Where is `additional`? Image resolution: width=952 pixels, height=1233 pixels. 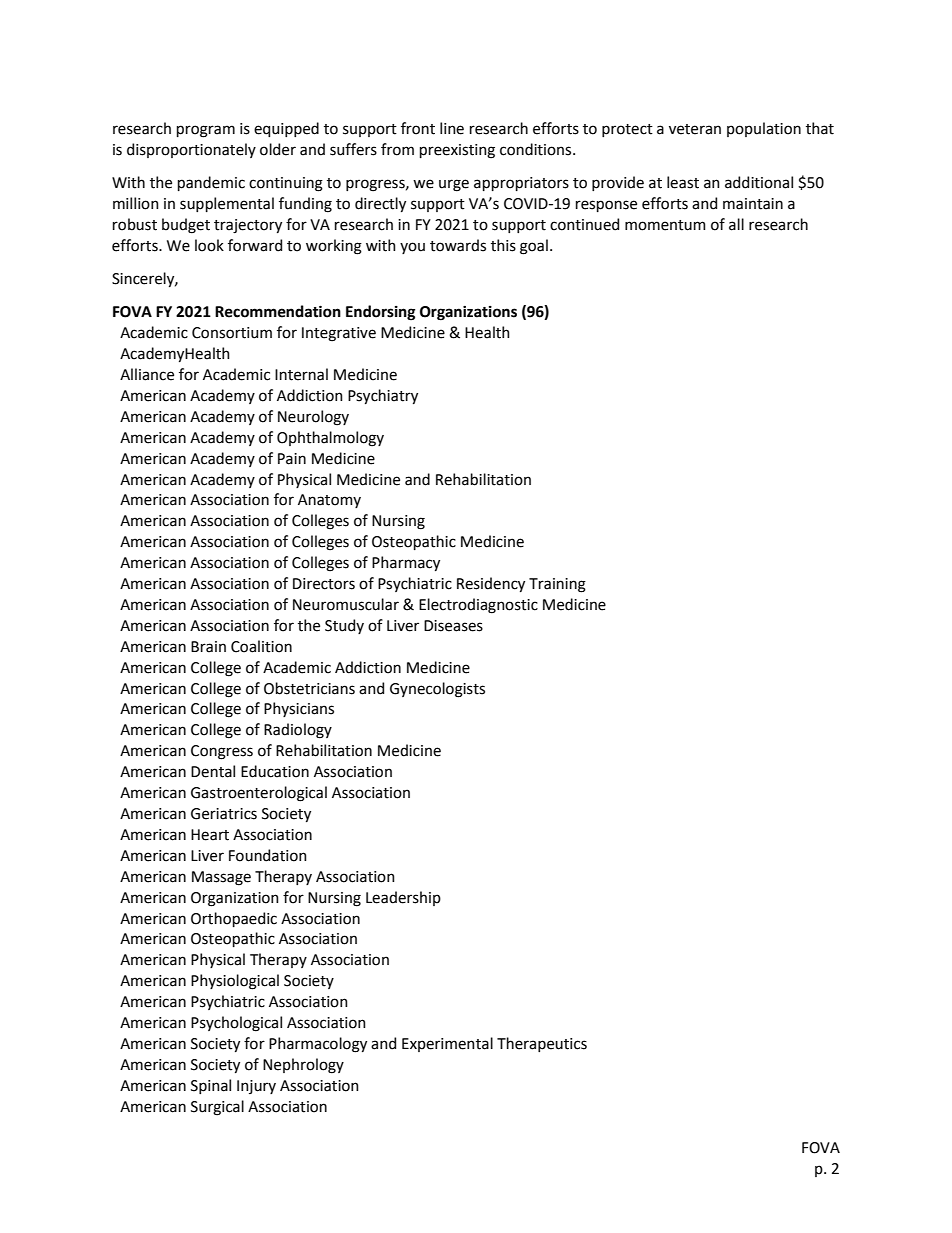 additional is located at coordinates (759, 182).
